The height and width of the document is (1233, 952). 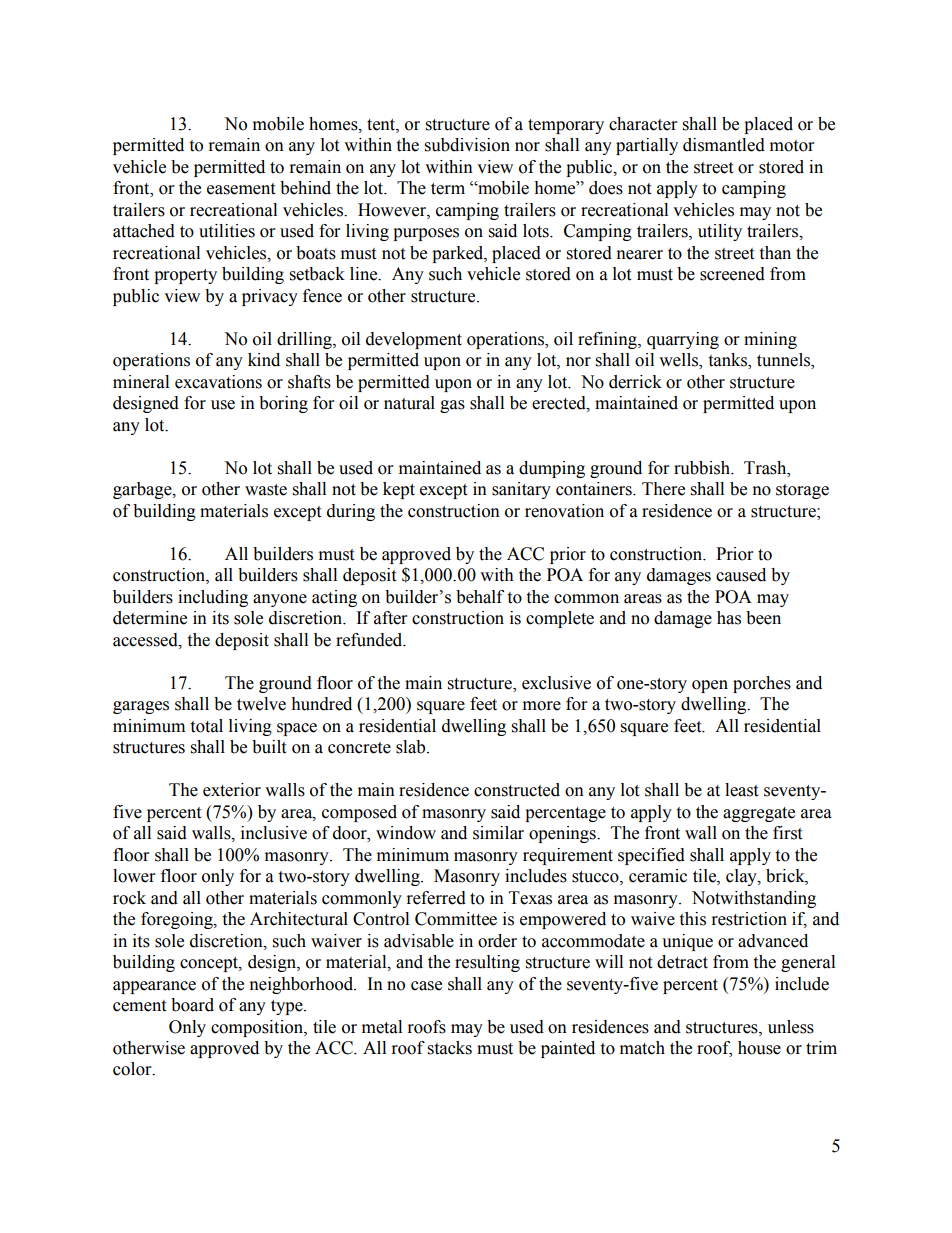 I want to click on stacks, so click(x=450, y=1048).
